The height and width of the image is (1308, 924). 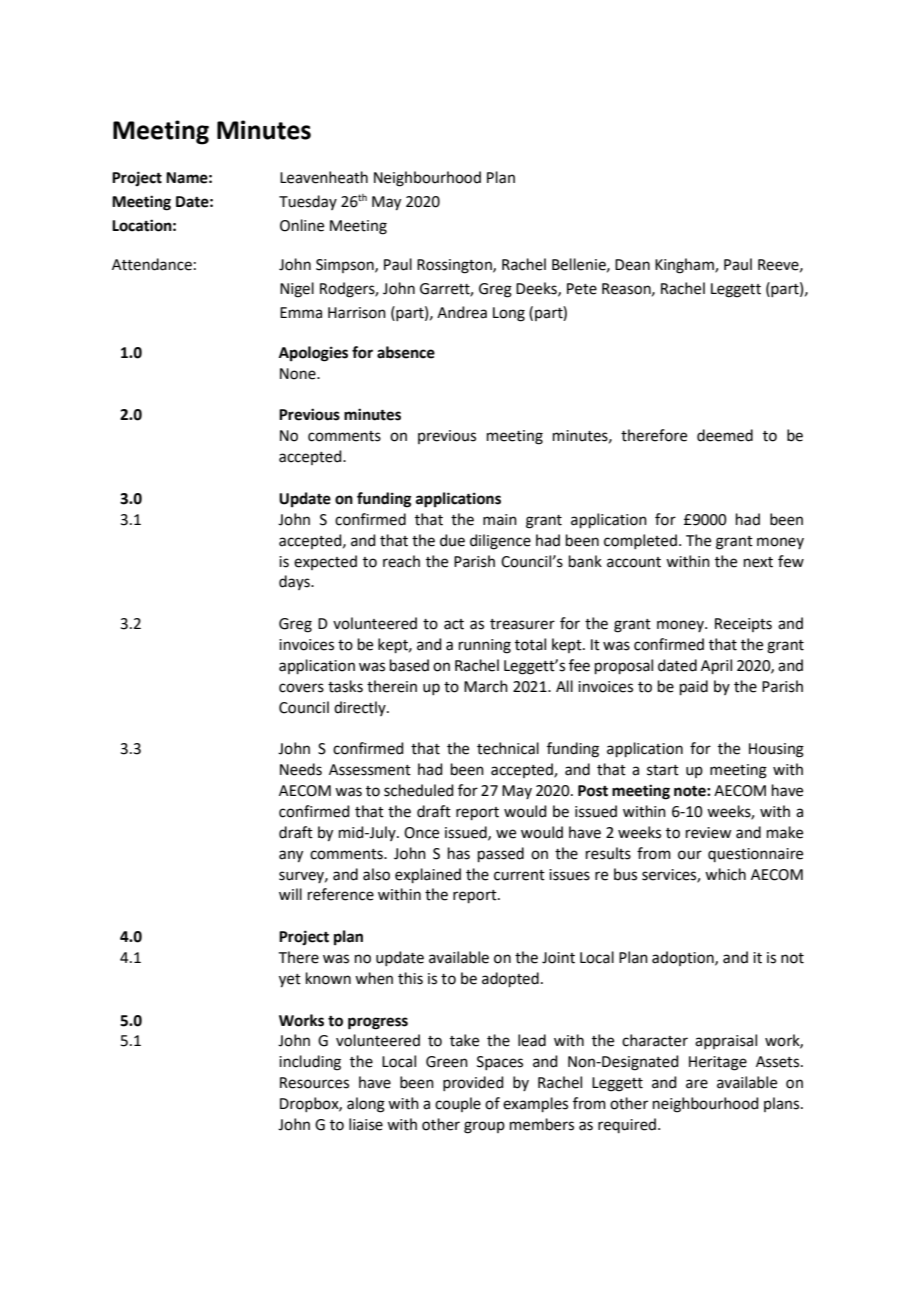 I want to click on running, so click(x=485, y=646).
